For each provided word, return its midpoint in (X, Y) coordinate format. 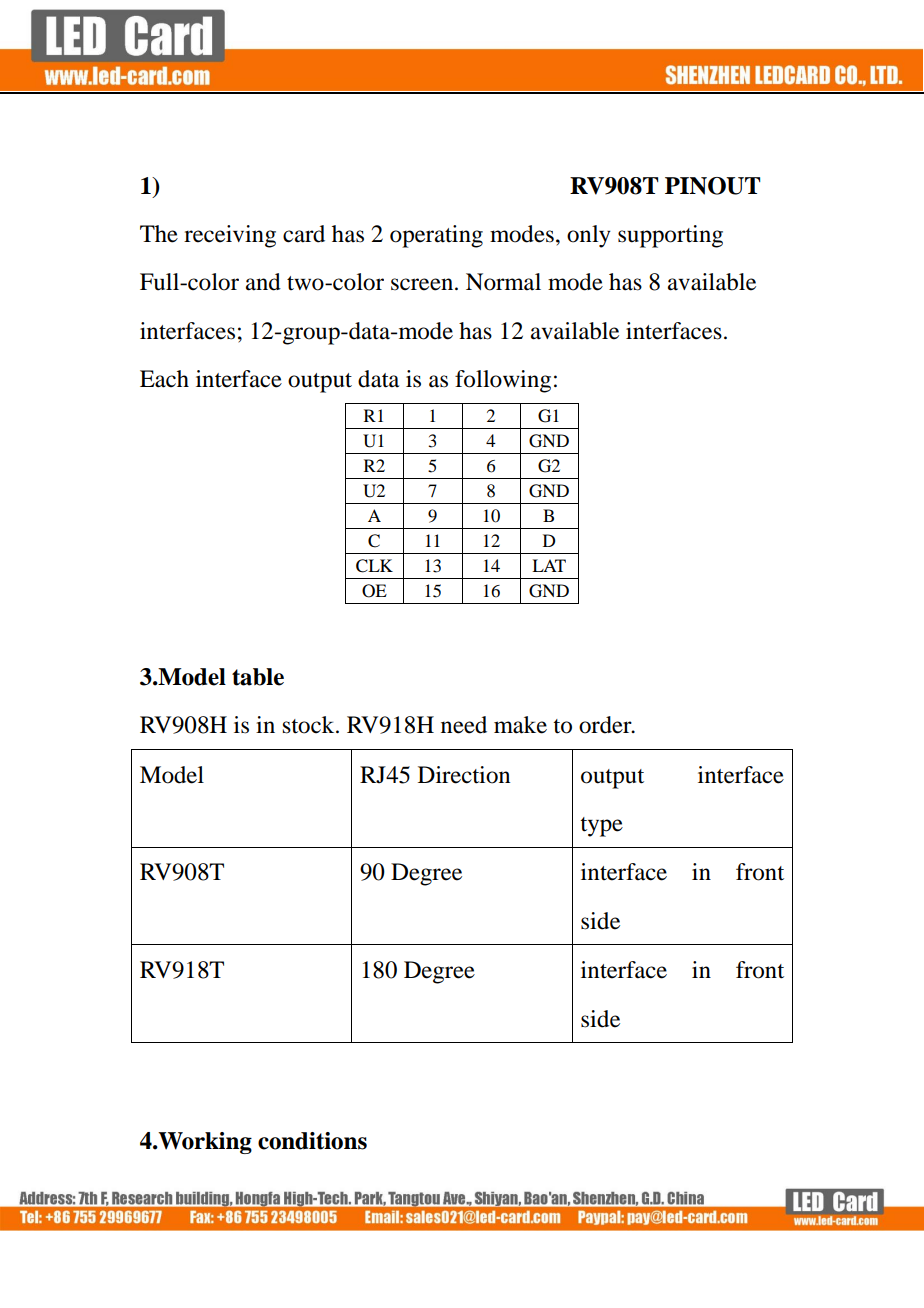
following (503, 381)
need (464, 725)
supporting (670, 236)
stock (310, 725)
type (601, 827)
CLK (374, 566)
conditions (312, 1141)
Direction (464, 775)
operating (436, 236)
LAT (549, 565)
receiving (230, 236)
